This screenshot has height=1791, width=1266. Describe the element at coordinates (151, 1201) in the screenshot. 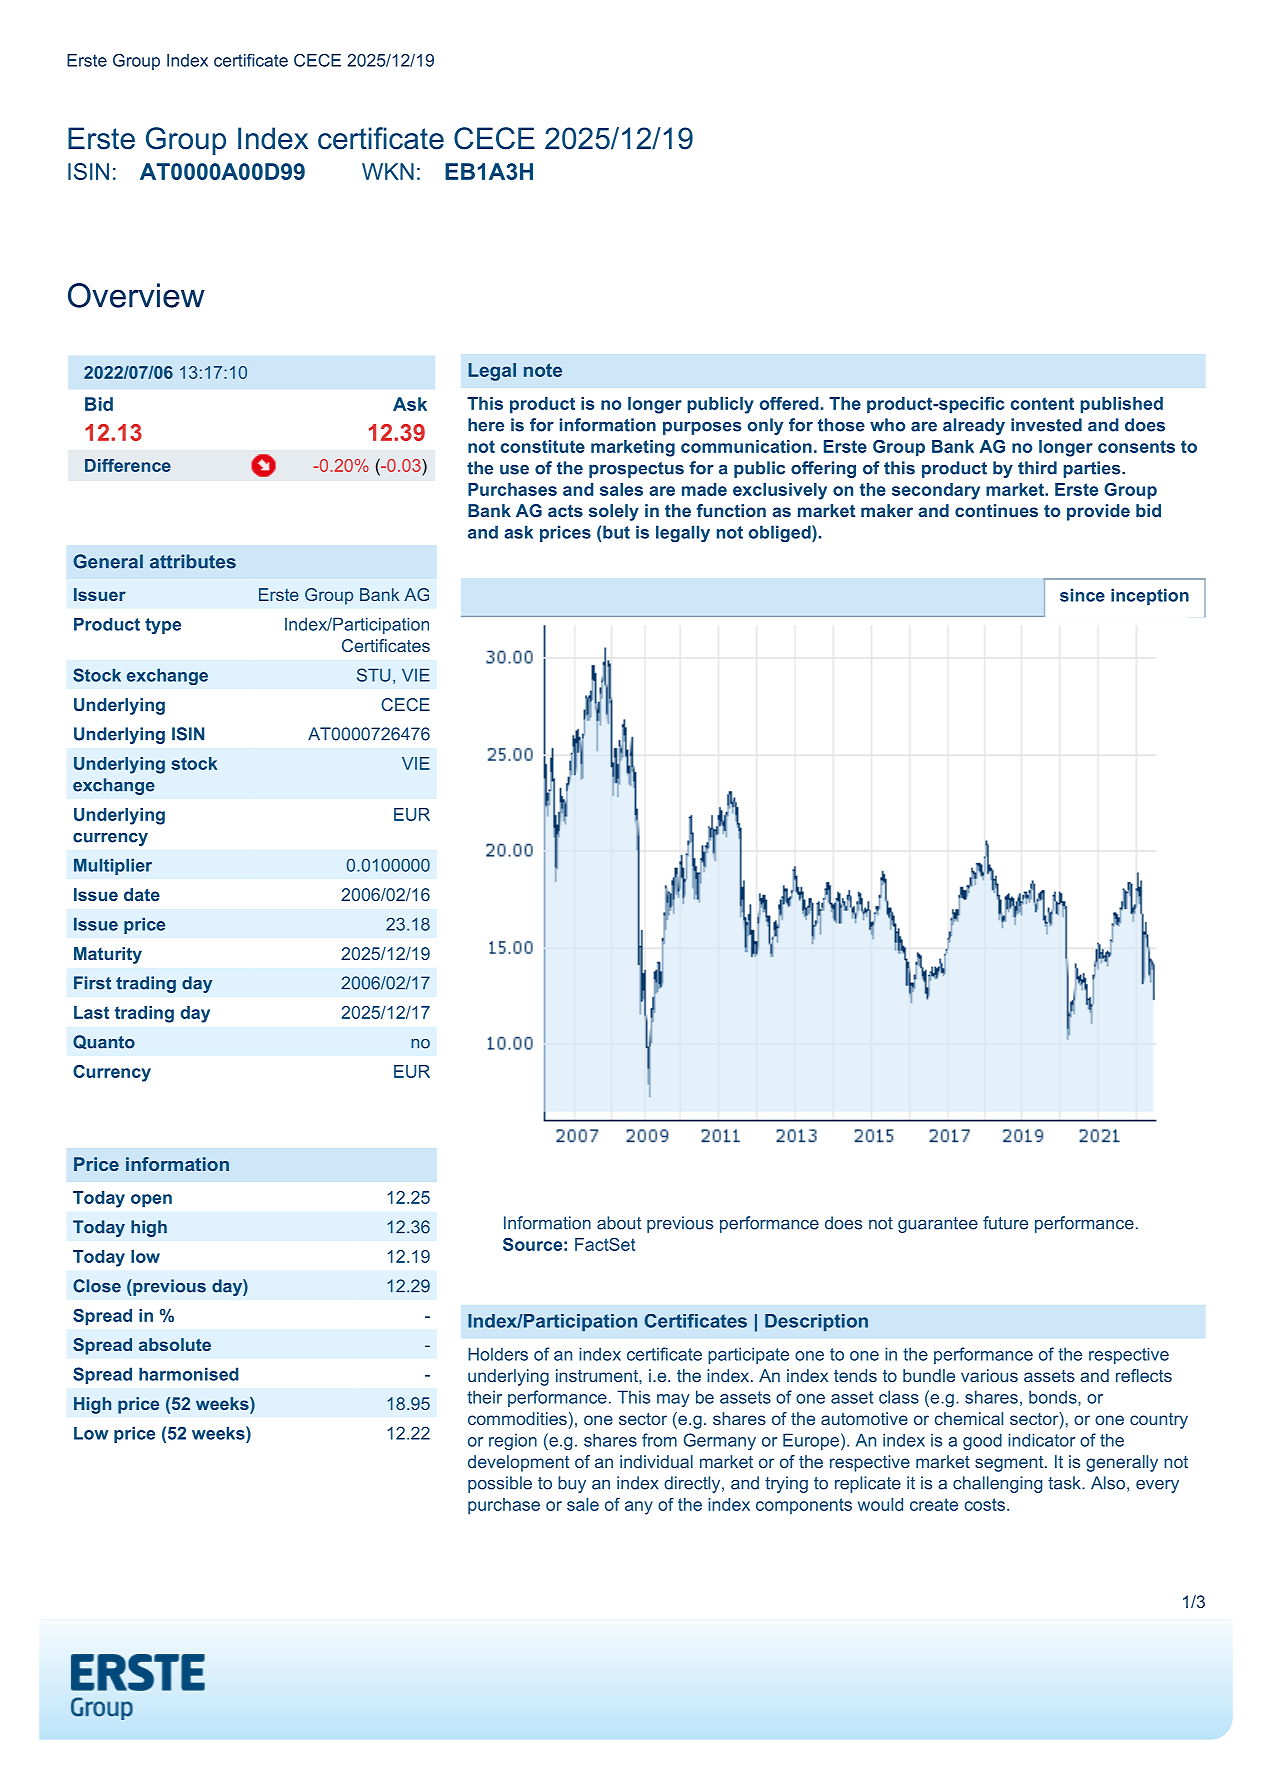

I see `open` at that location.
